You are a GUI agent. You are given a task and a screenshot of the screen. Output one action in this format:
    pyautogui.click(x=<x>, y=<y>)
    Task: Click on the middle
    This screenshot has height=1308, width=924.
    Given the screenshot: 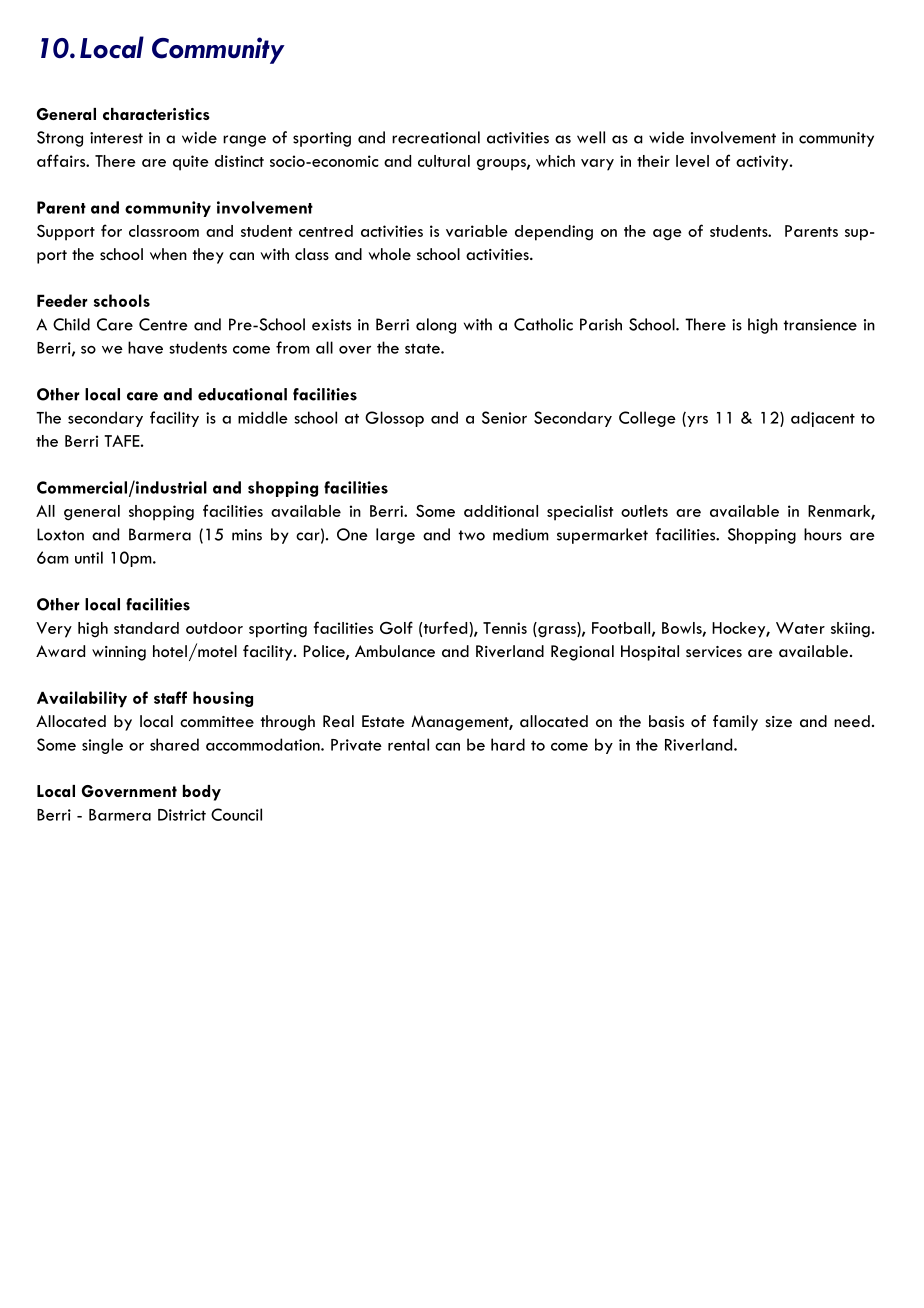 What is the action you would take?
    pyautogui.click(x=263, y=417)
